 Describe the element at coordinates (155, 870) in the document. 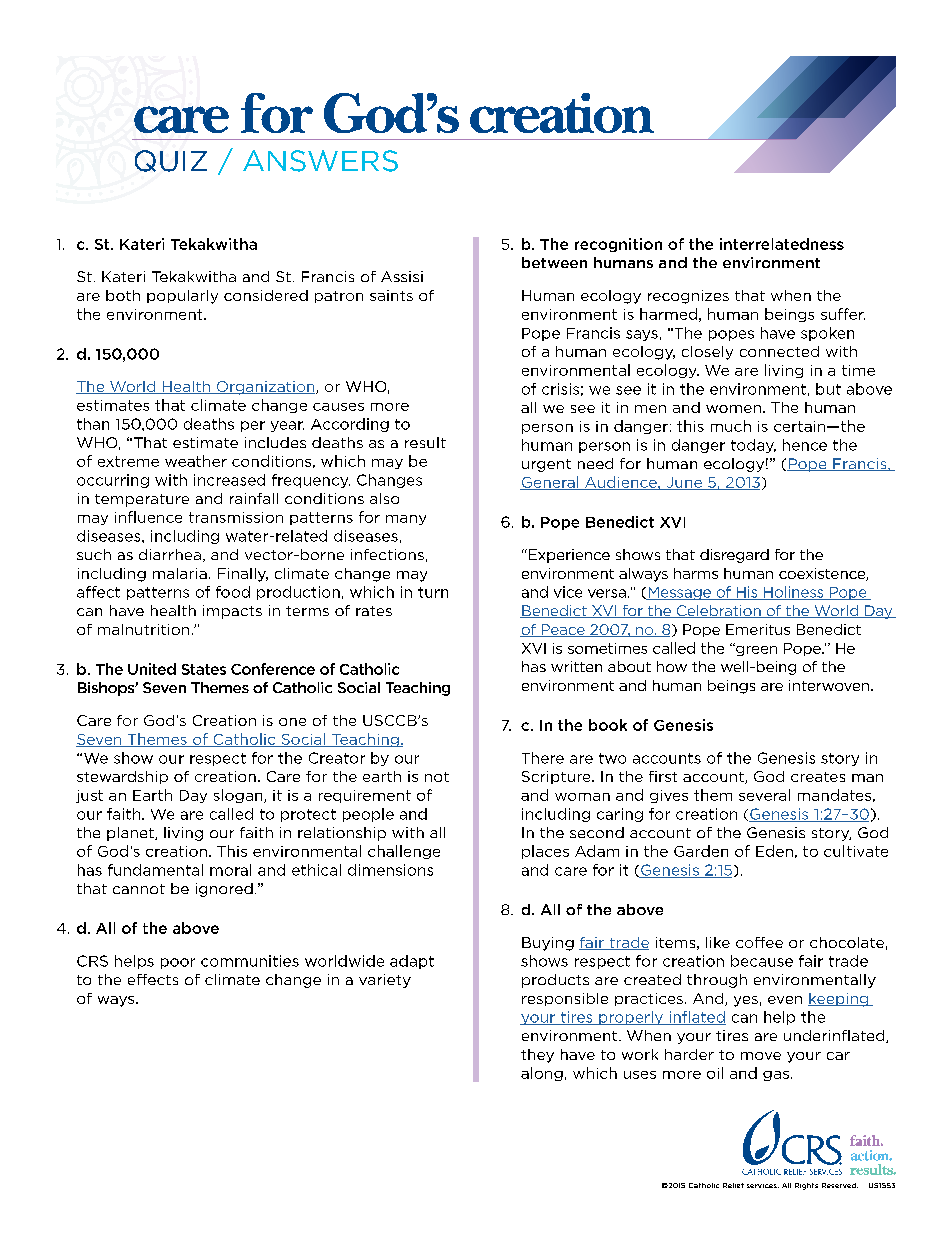

I see `fundamental` at that location.
